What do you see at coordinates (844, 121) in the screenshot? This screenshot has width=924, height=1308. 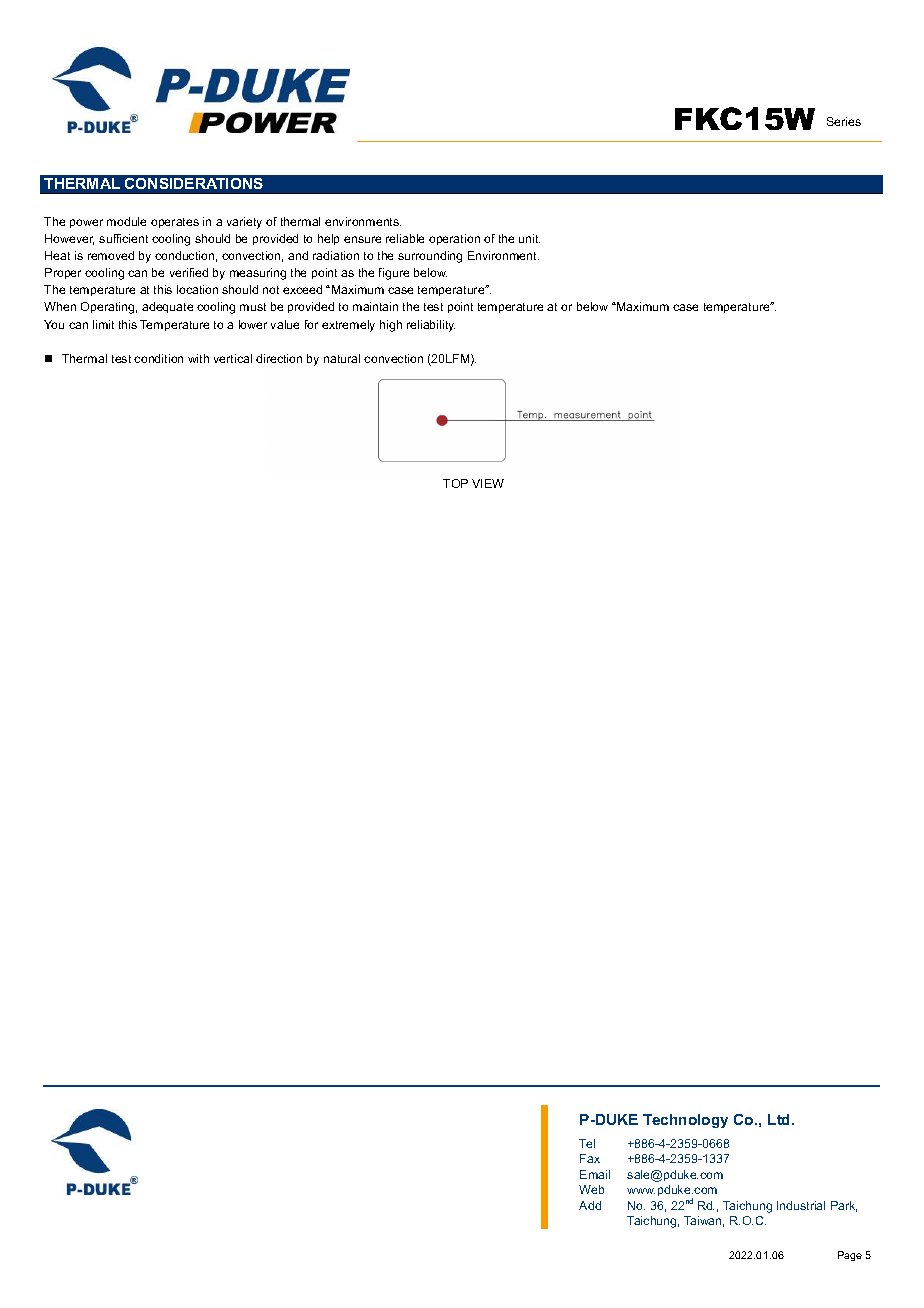 I see `Series` at bounding box center [844, 121].
